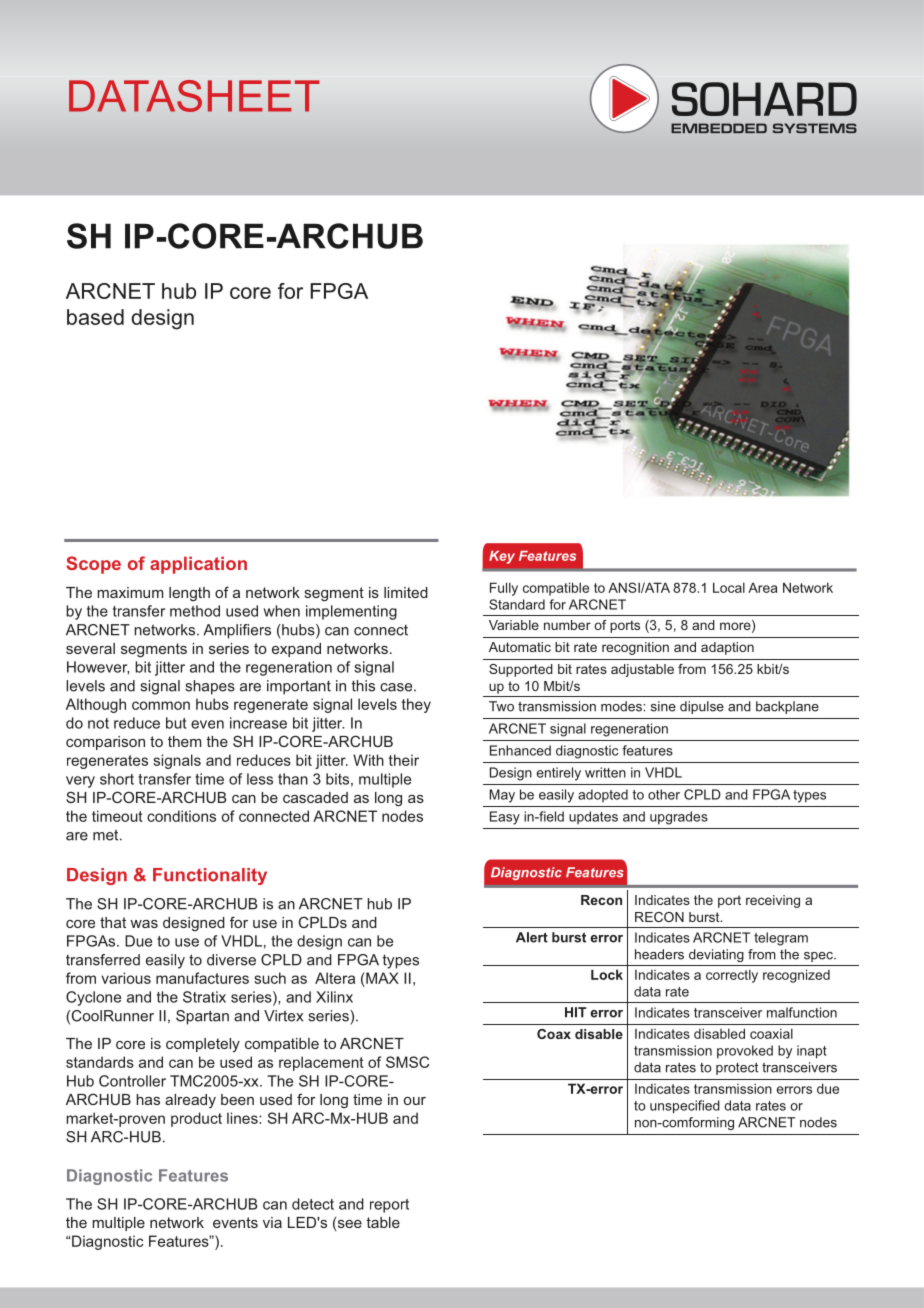  Describe the element at coordinates (745, 1052) in the screenshot. I see `provoked` at that location.
